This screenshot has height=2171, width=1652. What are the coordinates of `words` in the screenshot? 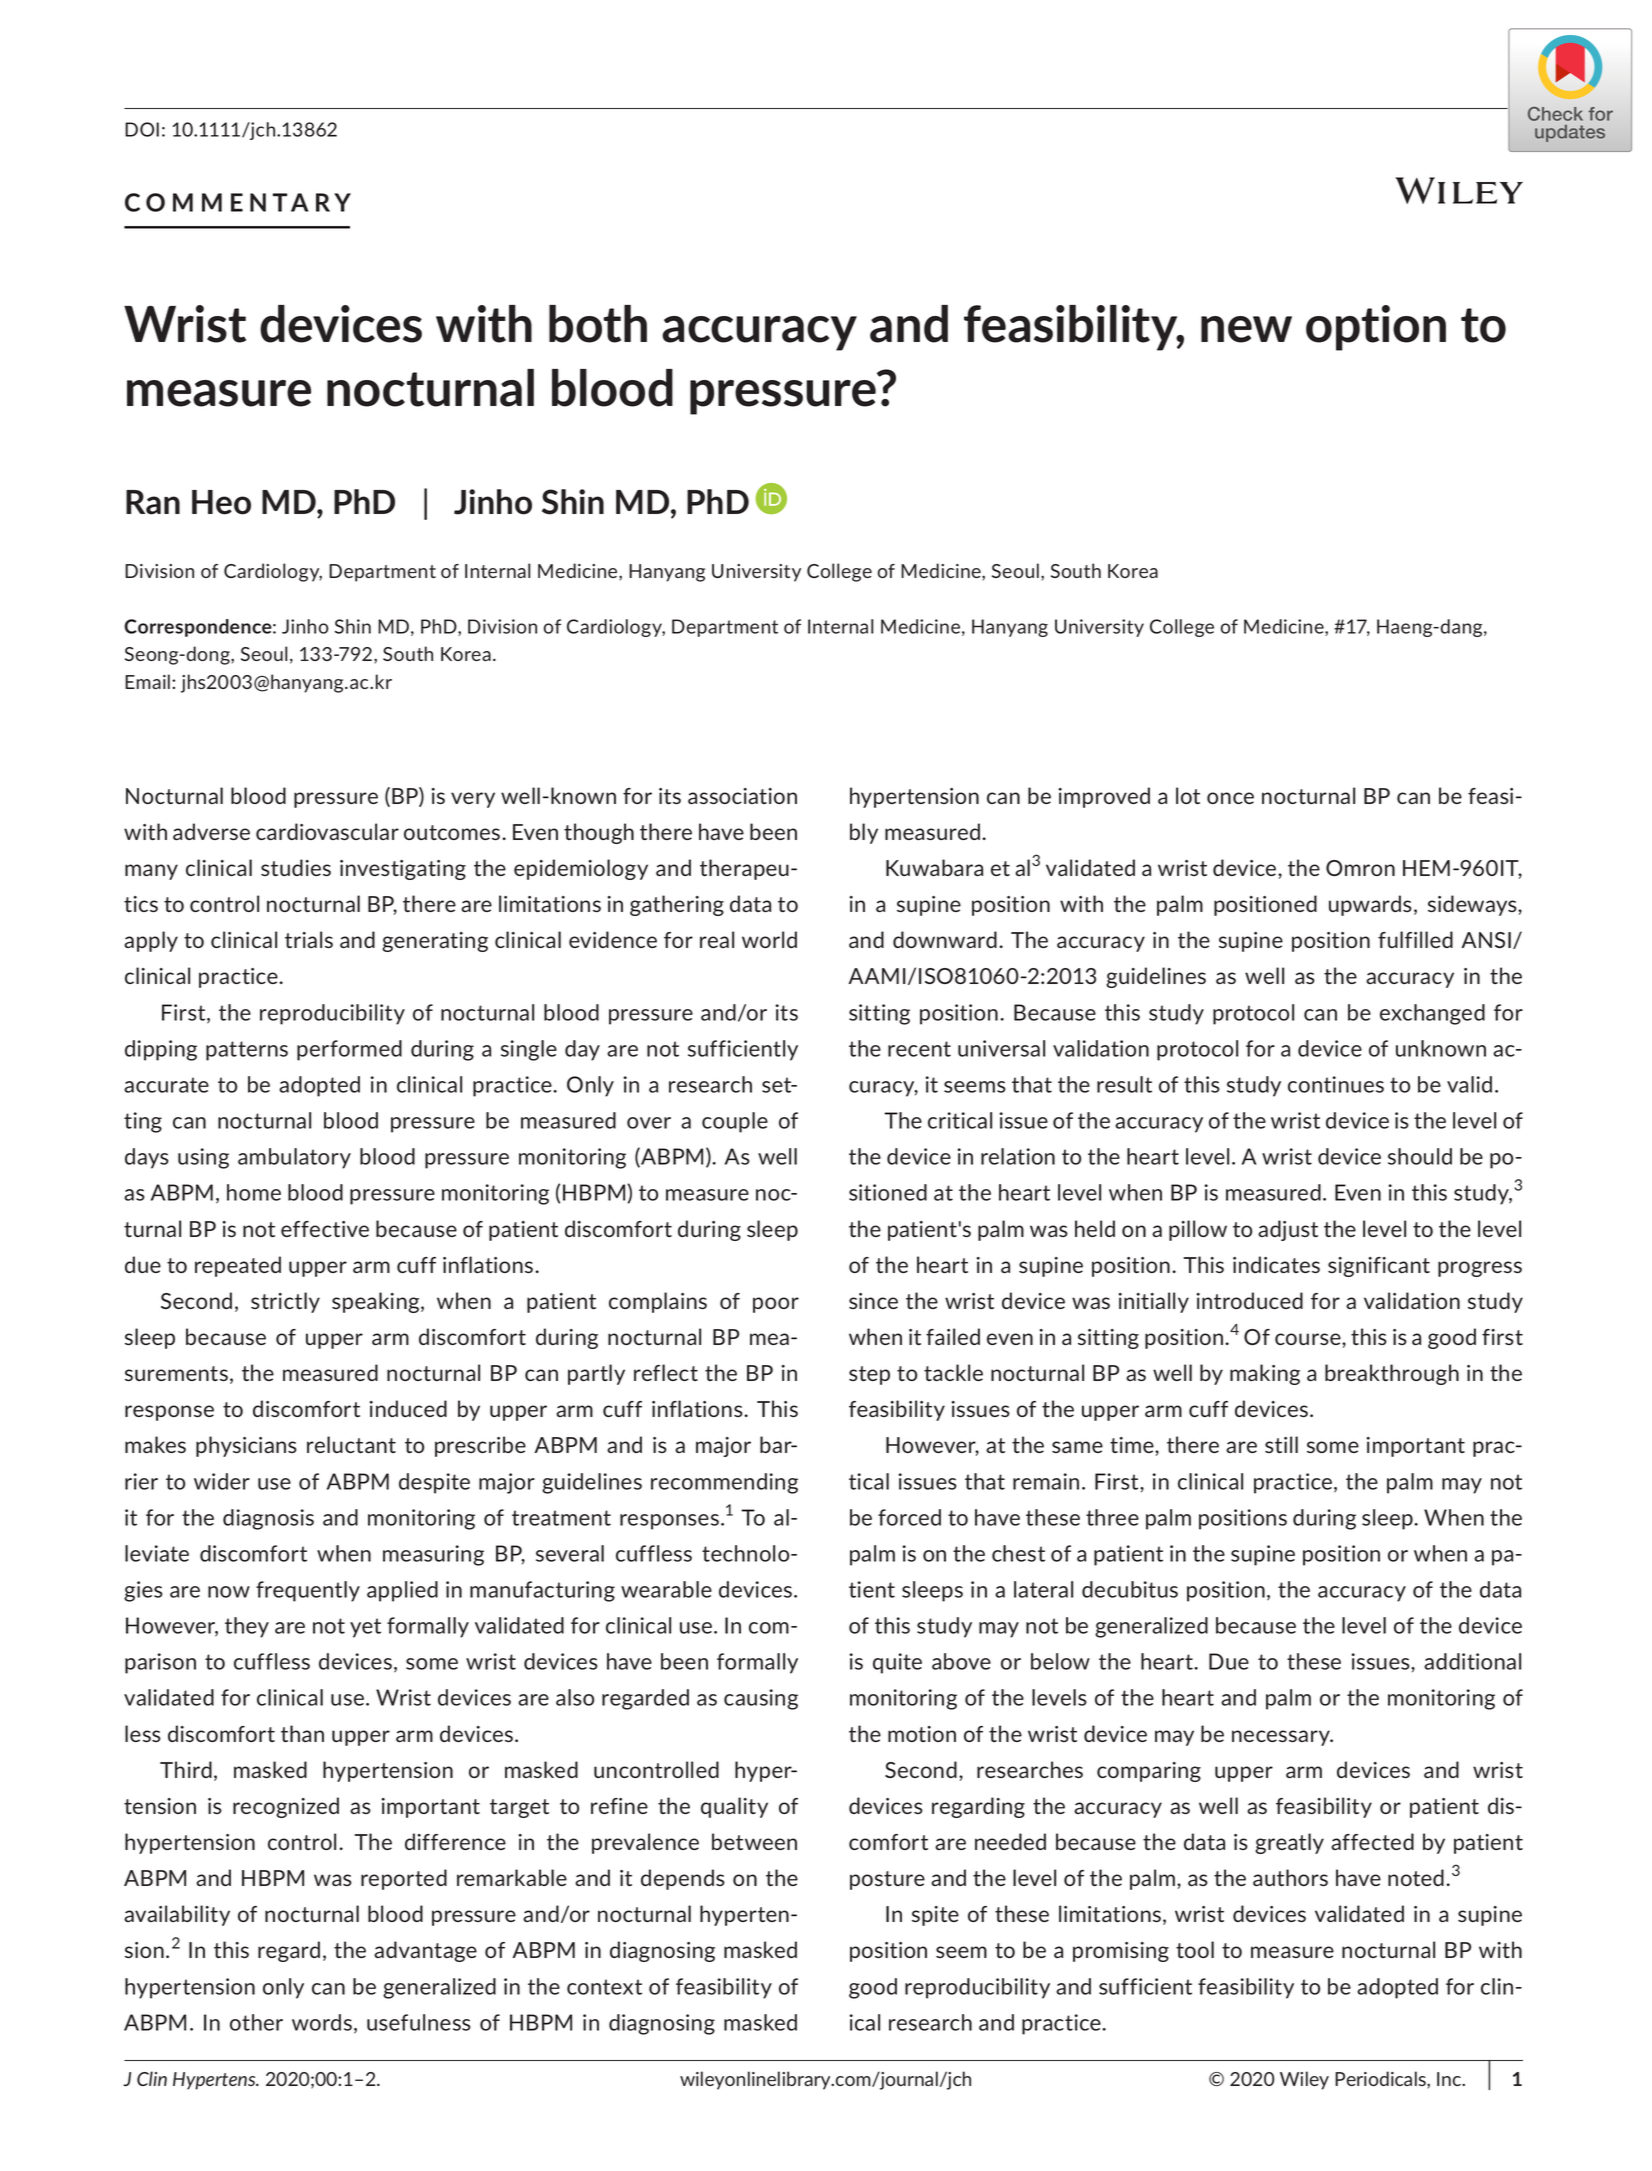 It's located at (322, 2022).
